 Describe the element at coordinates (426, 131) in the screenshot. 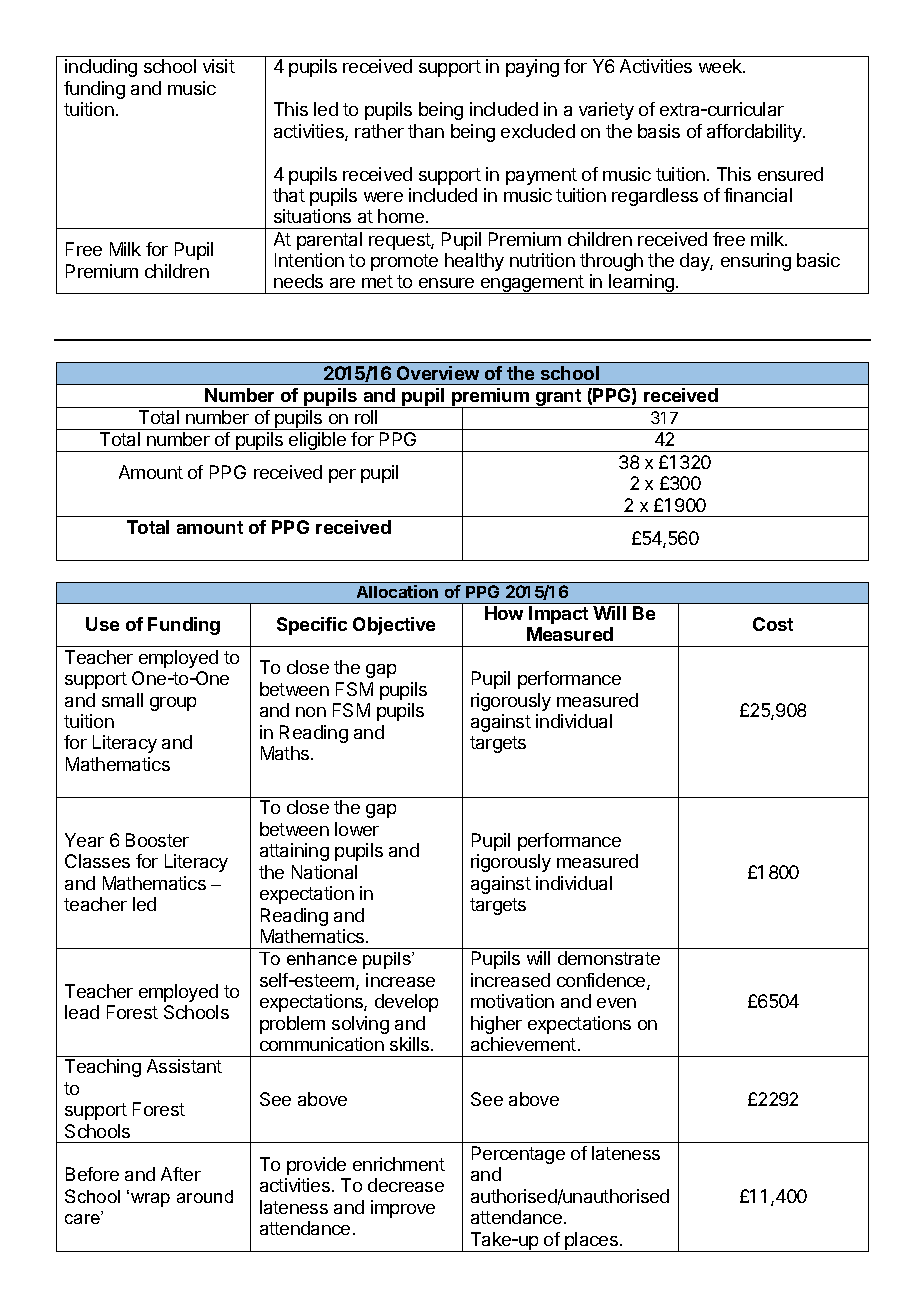

I see `than` at that location.
